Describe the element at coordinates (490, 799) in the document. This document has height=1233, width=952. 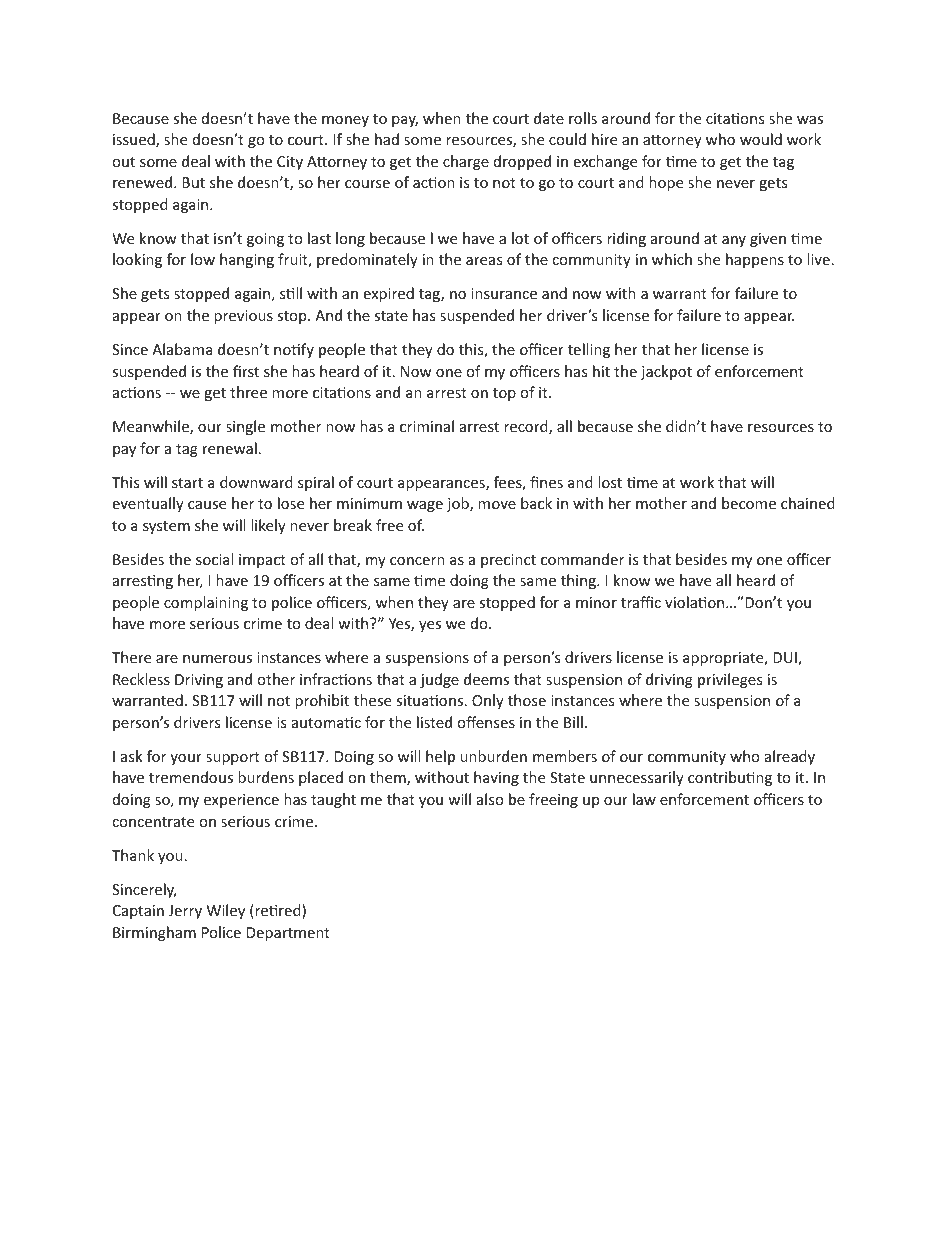
I see `also` at that location.
